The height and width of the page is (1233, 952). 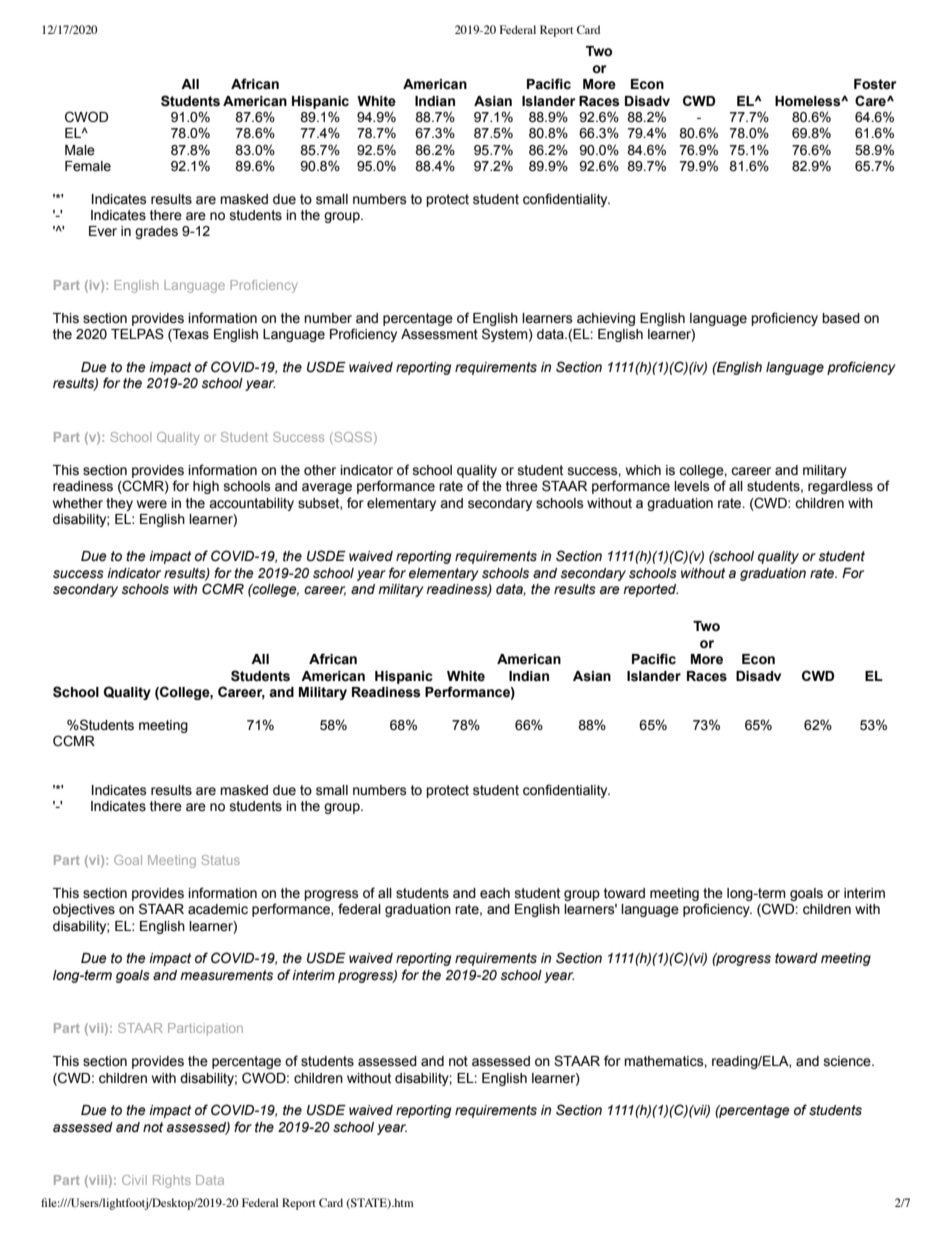 What do you see at coordinates (206, 487) in the page?
I see `high` at bounding box center [206, 487].
